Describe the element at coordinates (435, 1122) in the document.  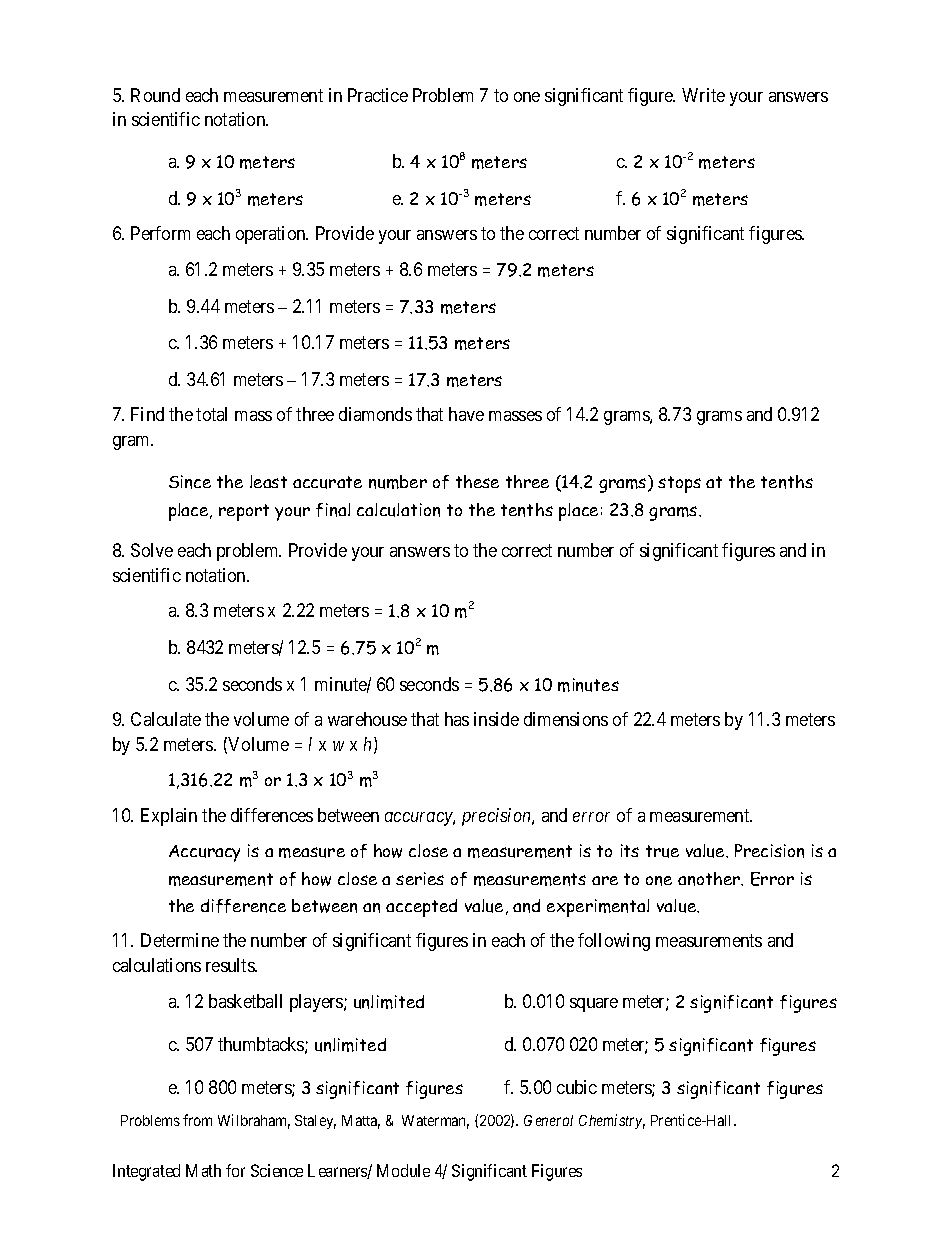
I see `Waterman` at that location.
